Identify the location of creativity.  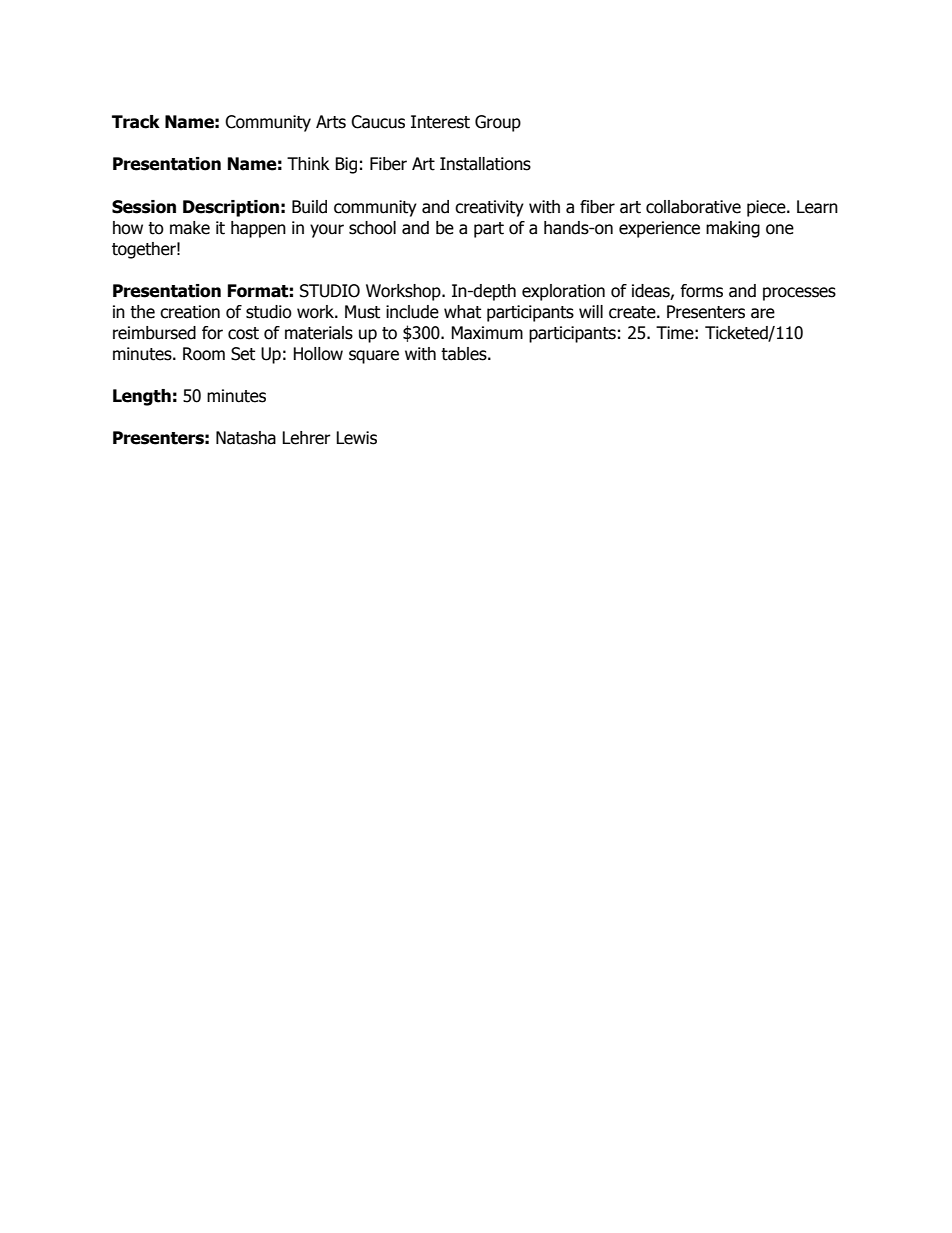
(489, 208).
